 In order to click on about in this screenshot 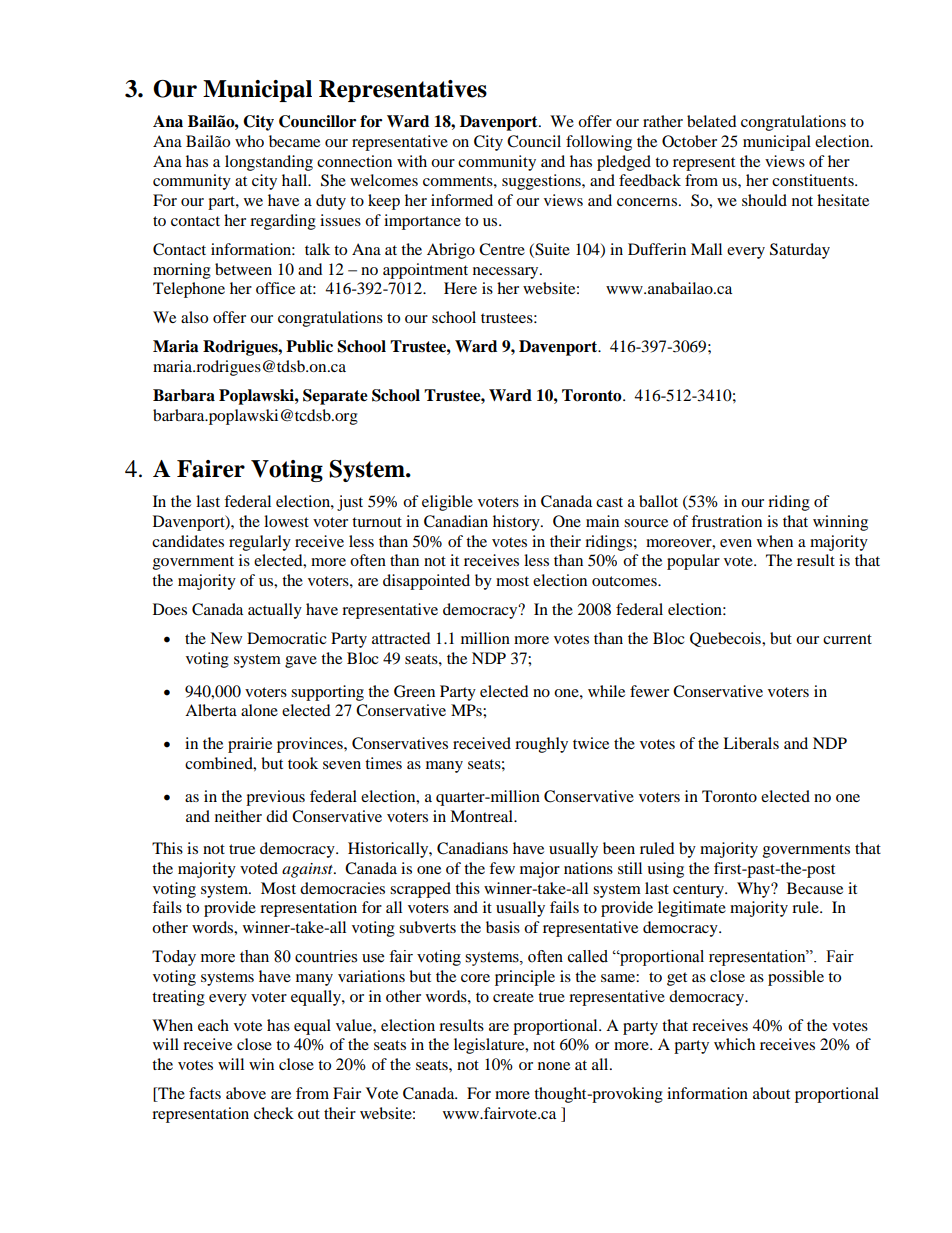, I will do `click(771, 1093)`.
